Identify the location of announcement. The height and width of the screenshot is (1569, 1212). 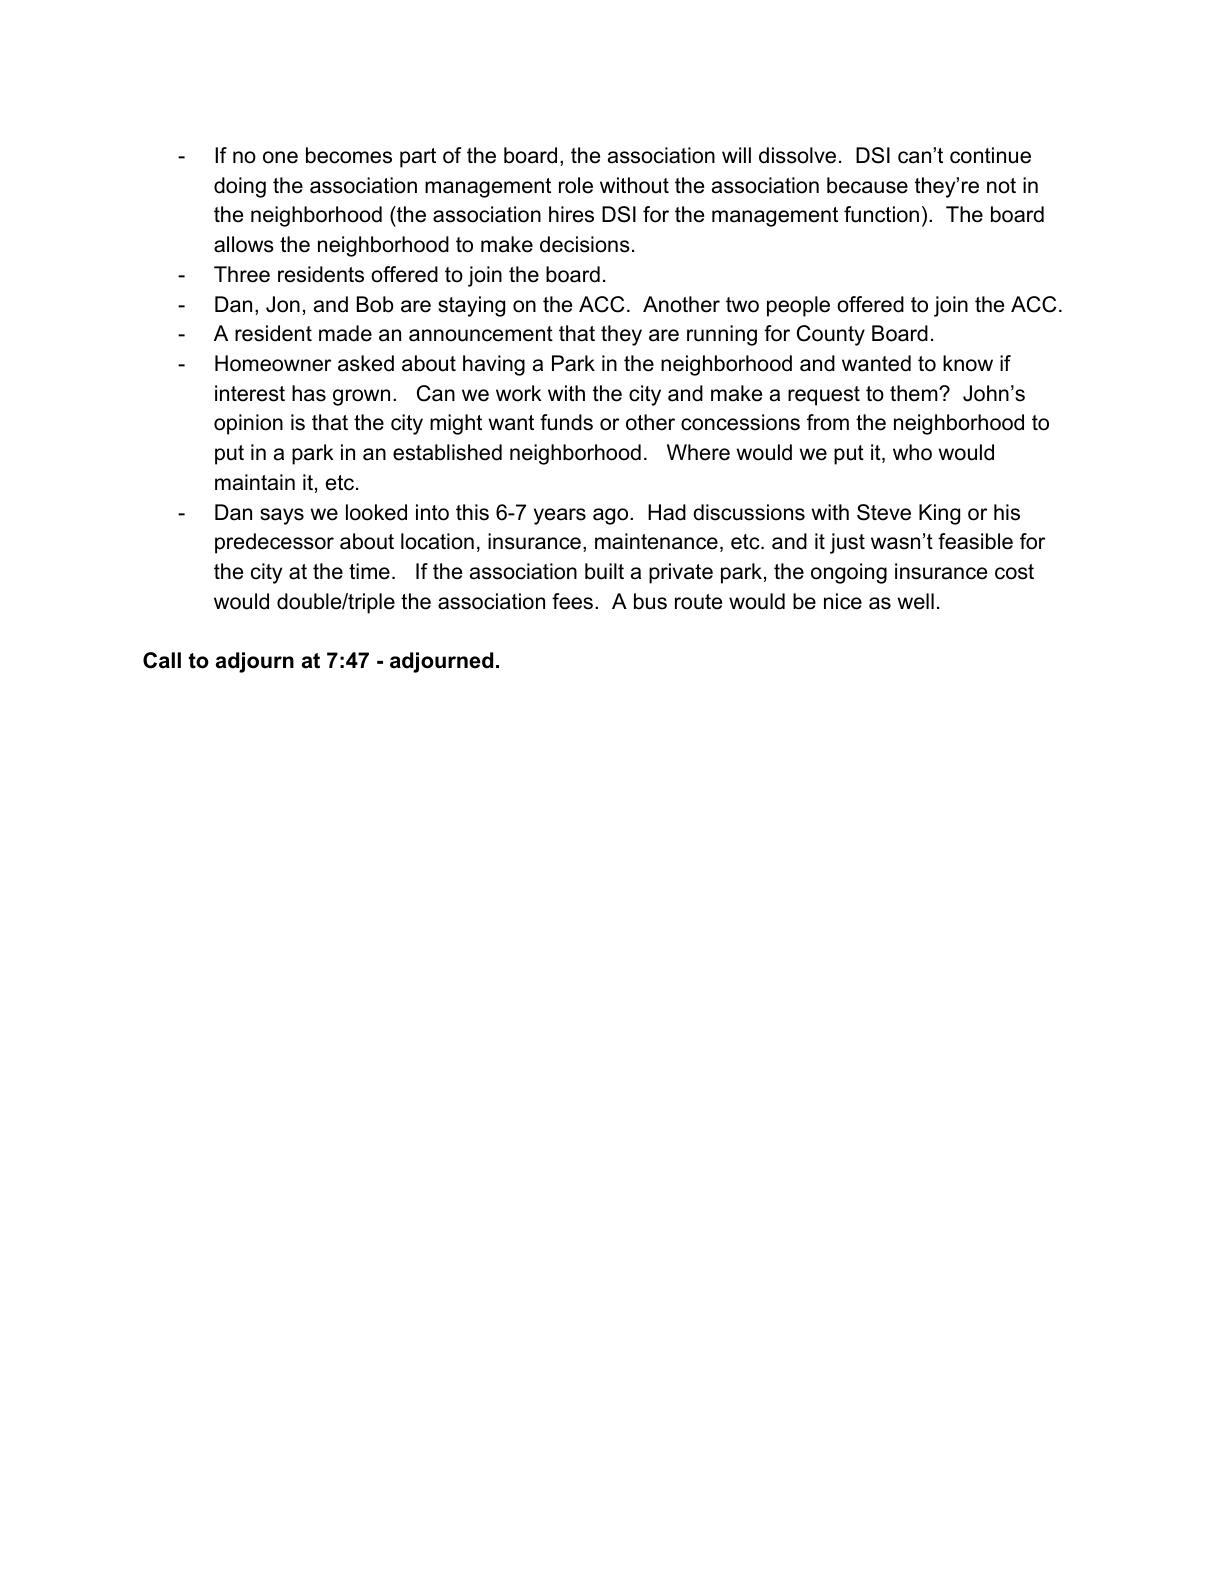
(481, 334).
